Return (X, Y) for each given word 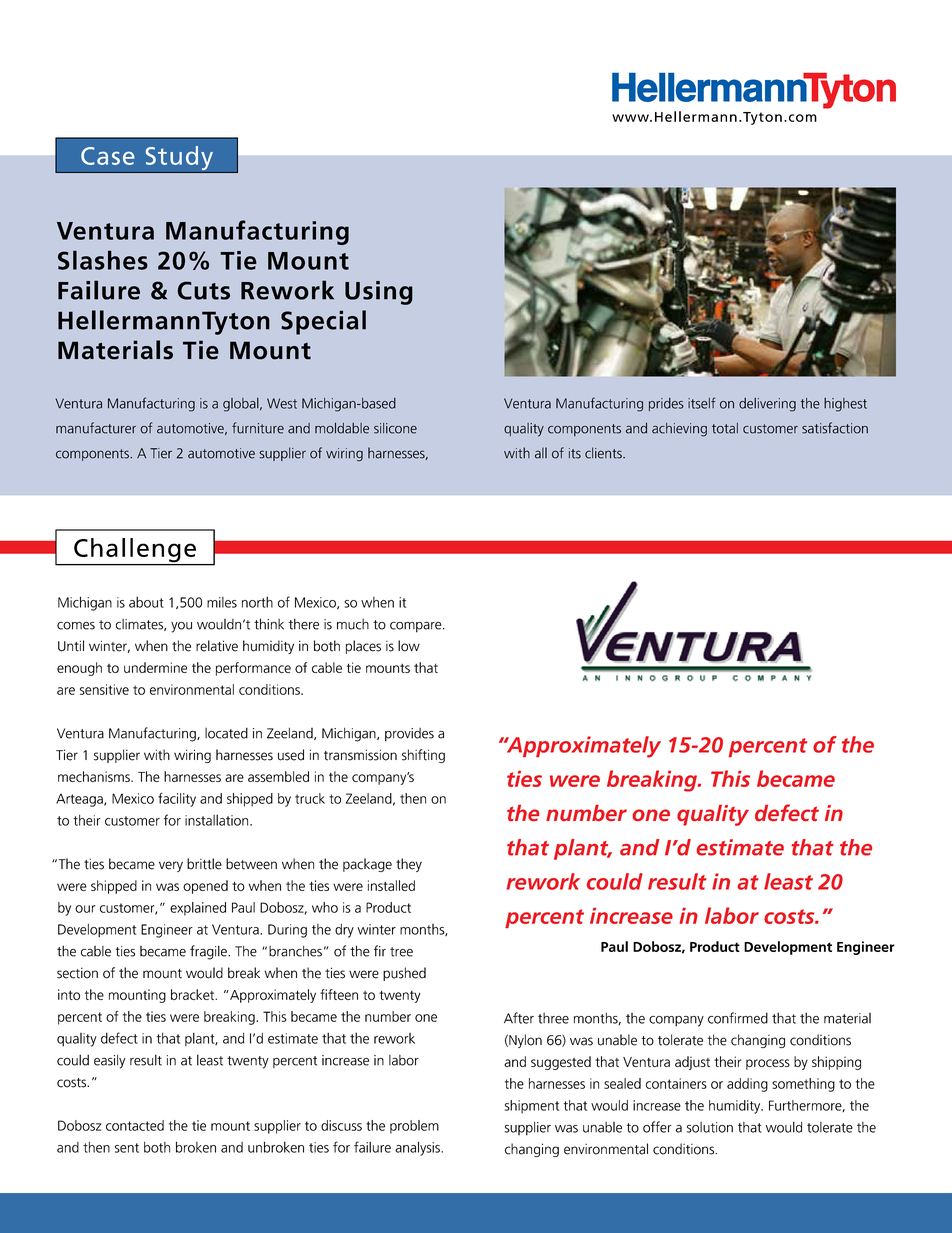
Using (379, 293)
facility (177, 800)
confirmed (738, 1018)
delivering (767, 405)
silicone (395, 428)
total (725, 428)
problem (414, 1127)
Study (179, 159)
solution (710, 1127)
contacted (135, 1125)
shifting (423, 756)
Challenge (135, 551)
